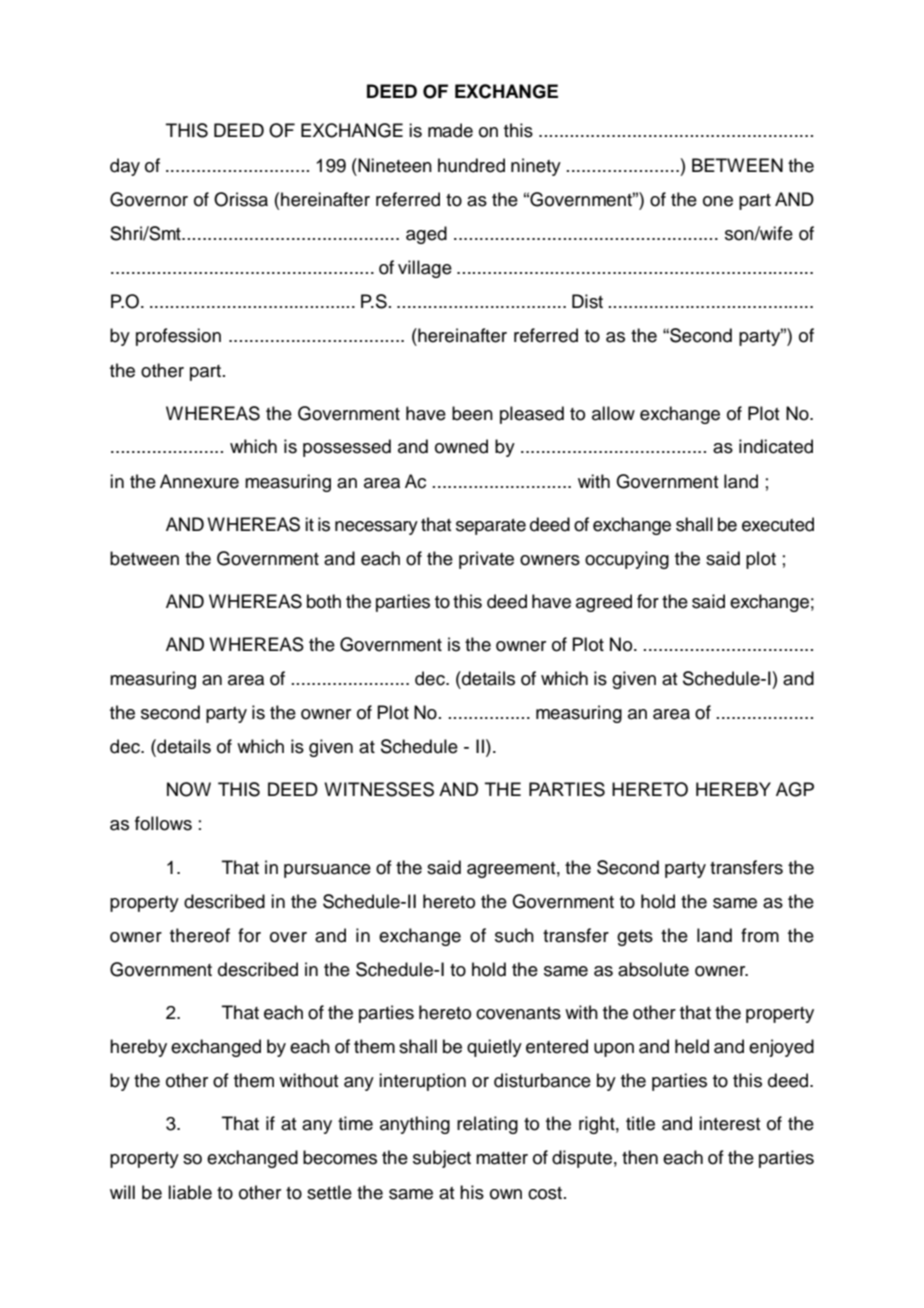 This screenshot has height=1308, width=924. Describe the element at coordinates (324, 601) in the screenshot. I see `both` at that location.
